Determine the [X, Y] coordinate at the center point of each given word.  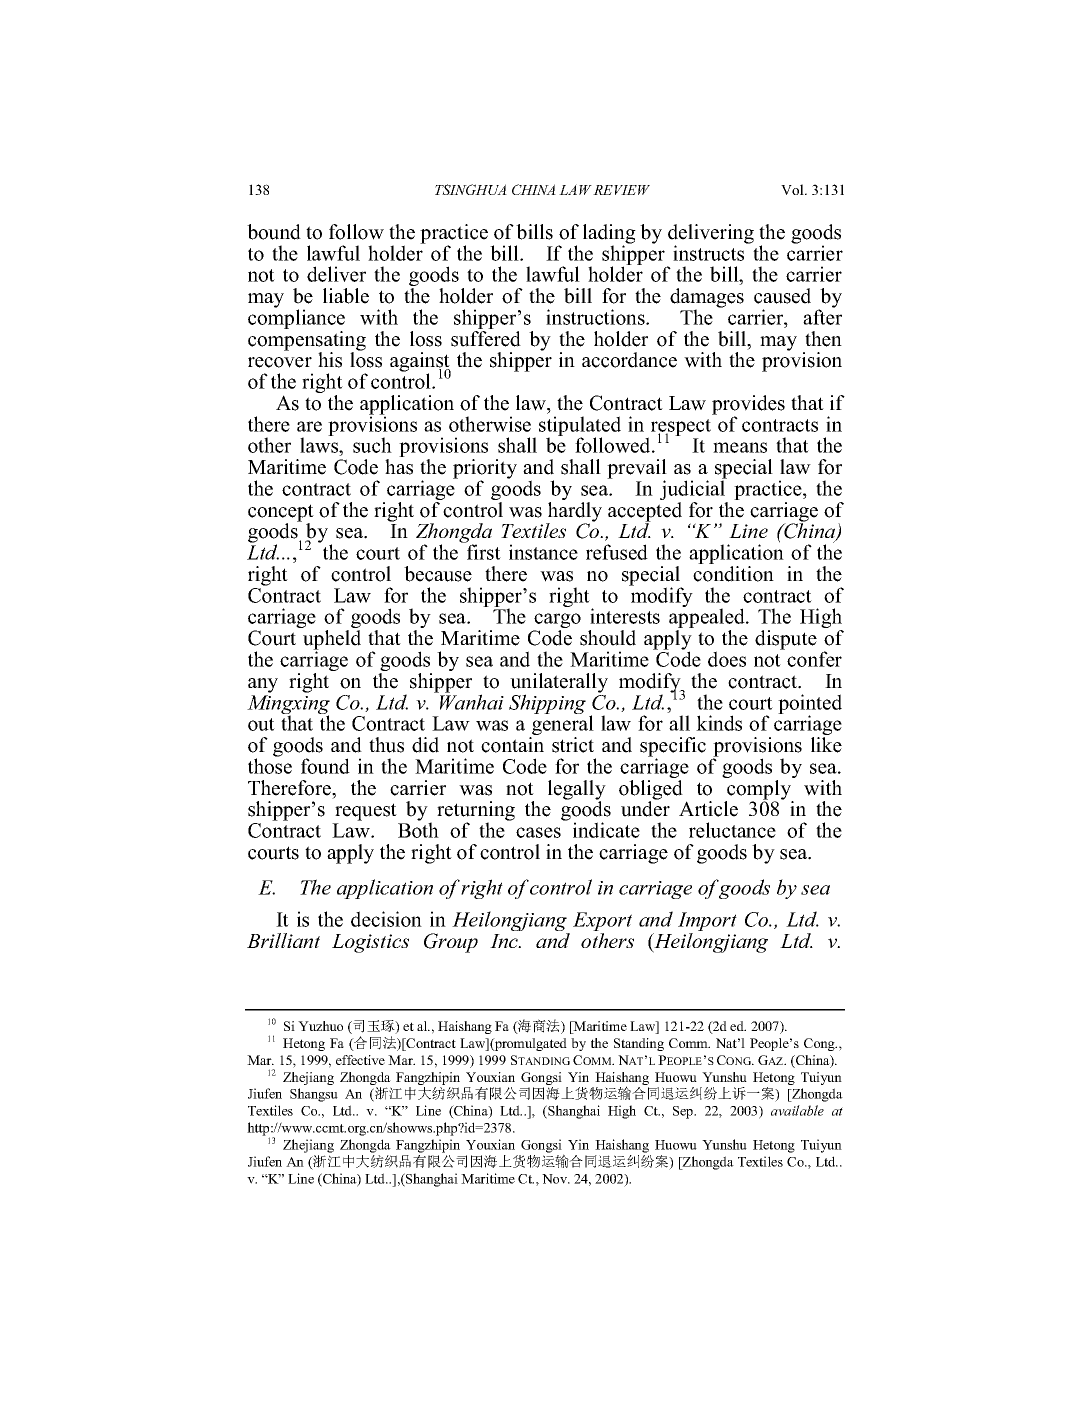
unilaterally [559, 684]
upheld [332, 641]
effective [360, 1060]
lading [609, 235]
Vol [793, 189]
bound [274, 232]
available [797, 1110]
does [727, 659]
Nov [556, 1179]
